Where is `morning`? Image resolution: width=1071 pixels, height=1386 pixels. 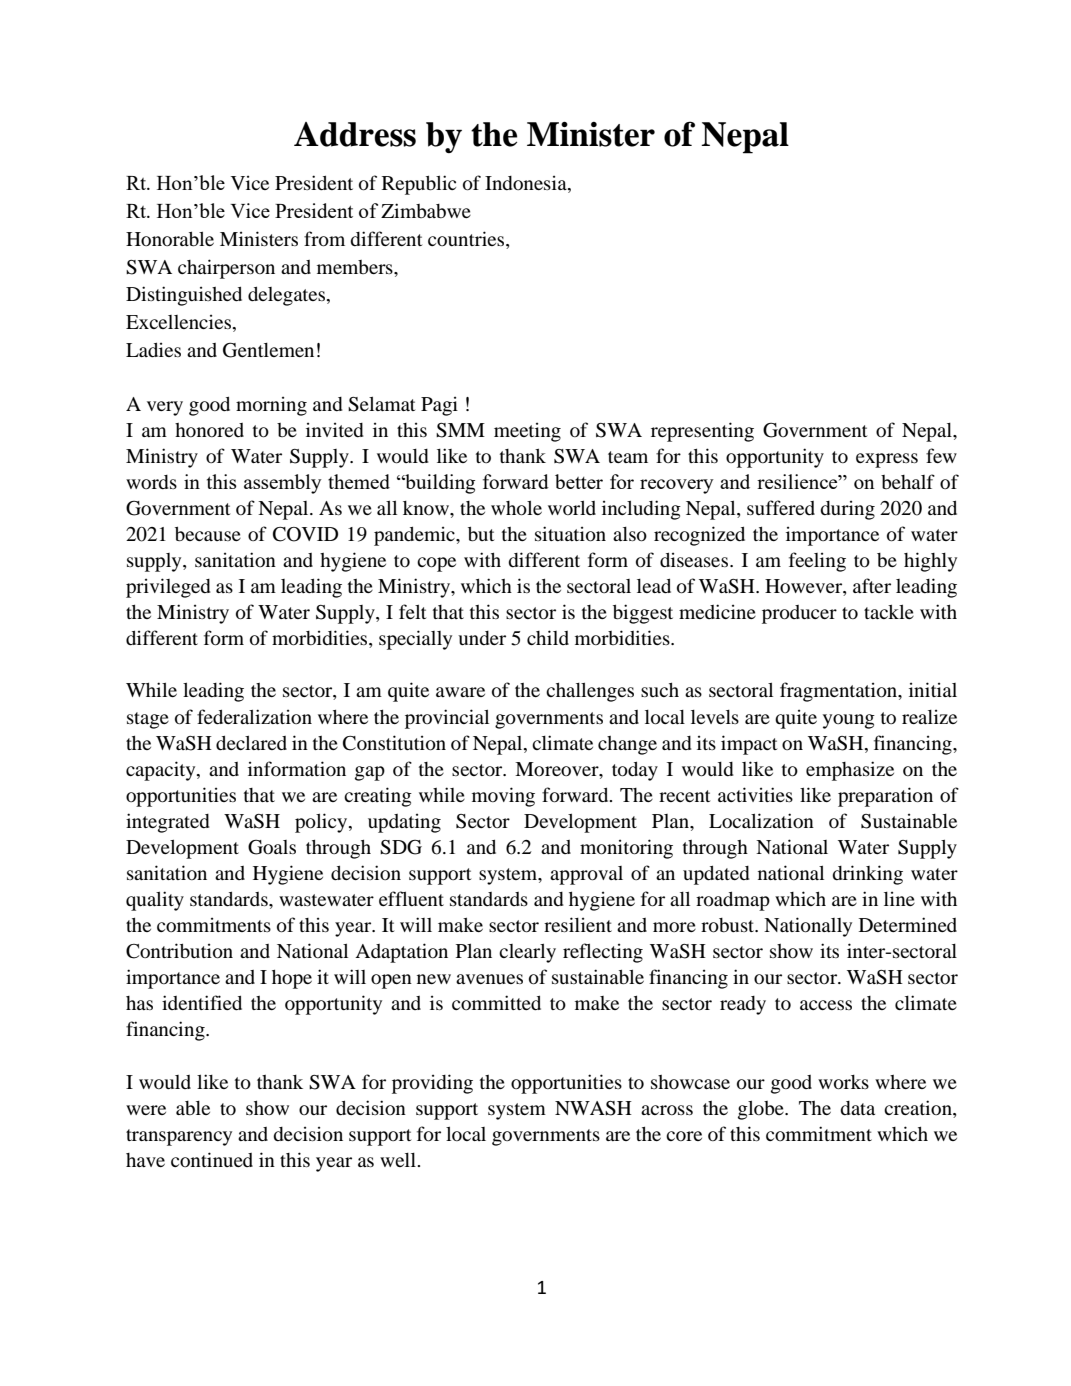 morning is located at coordinates (271, 406).
